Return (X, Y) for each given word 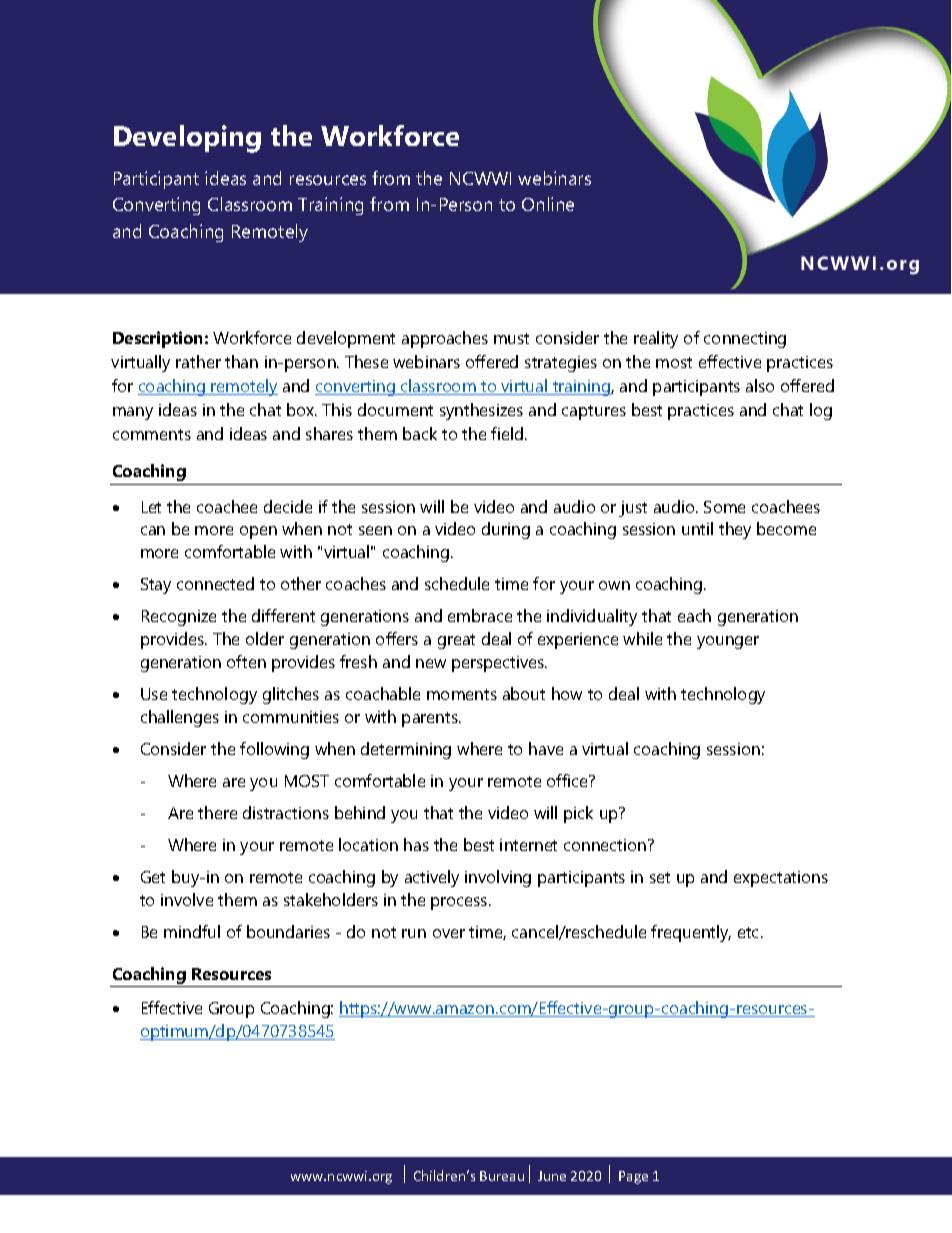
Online (548, 204)
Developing (187, 139)
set (660, 877)
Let (151, 507)
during (506, 530)
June (552, 1176)
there (217, 812)
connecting (745, 340)
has (416, 844)
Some (724, 507)
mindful (192, 931)
